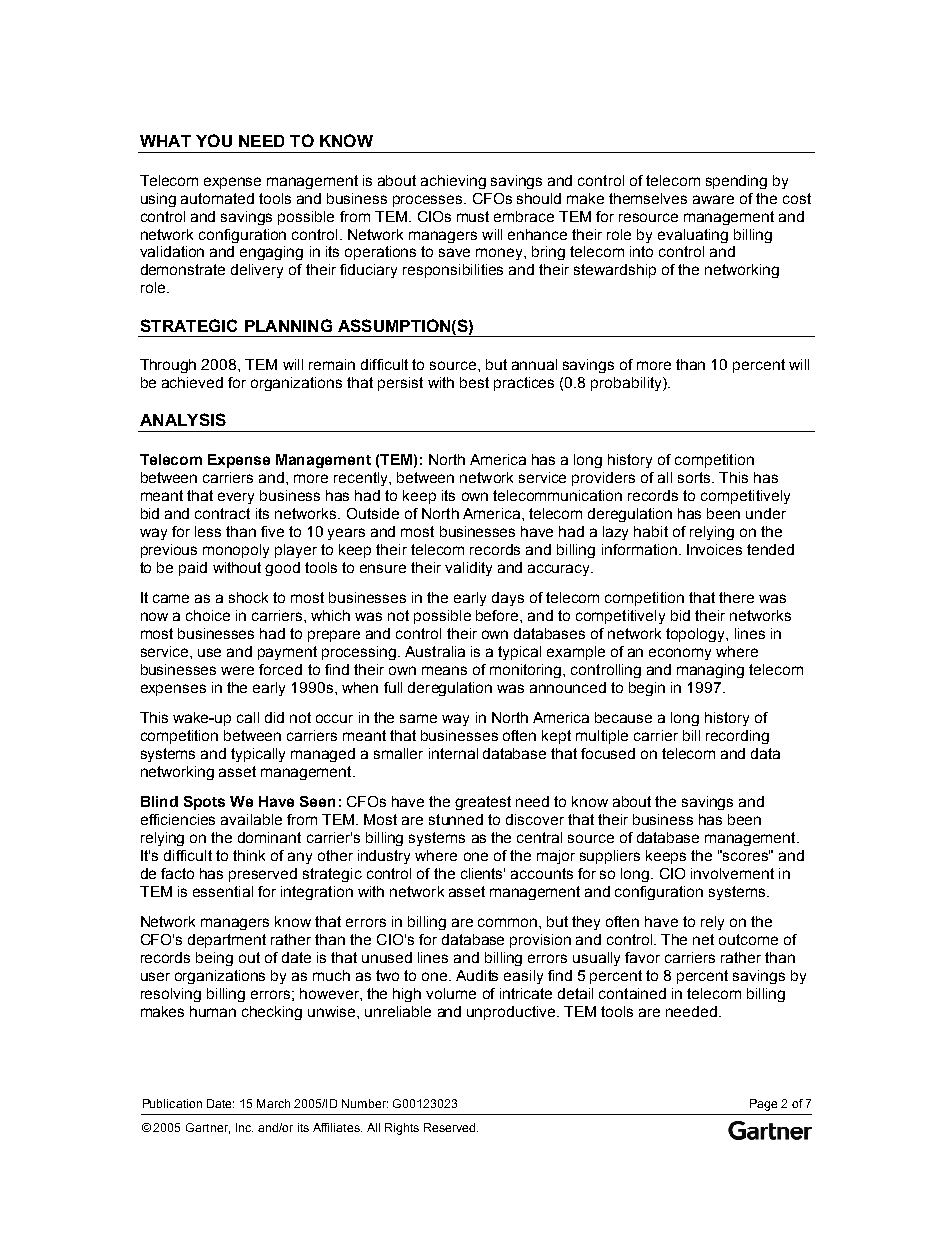 The height and width of the image is (1233, 952). Describe the element at coordinates (249, 855) in the image. I see `think` at that location.
